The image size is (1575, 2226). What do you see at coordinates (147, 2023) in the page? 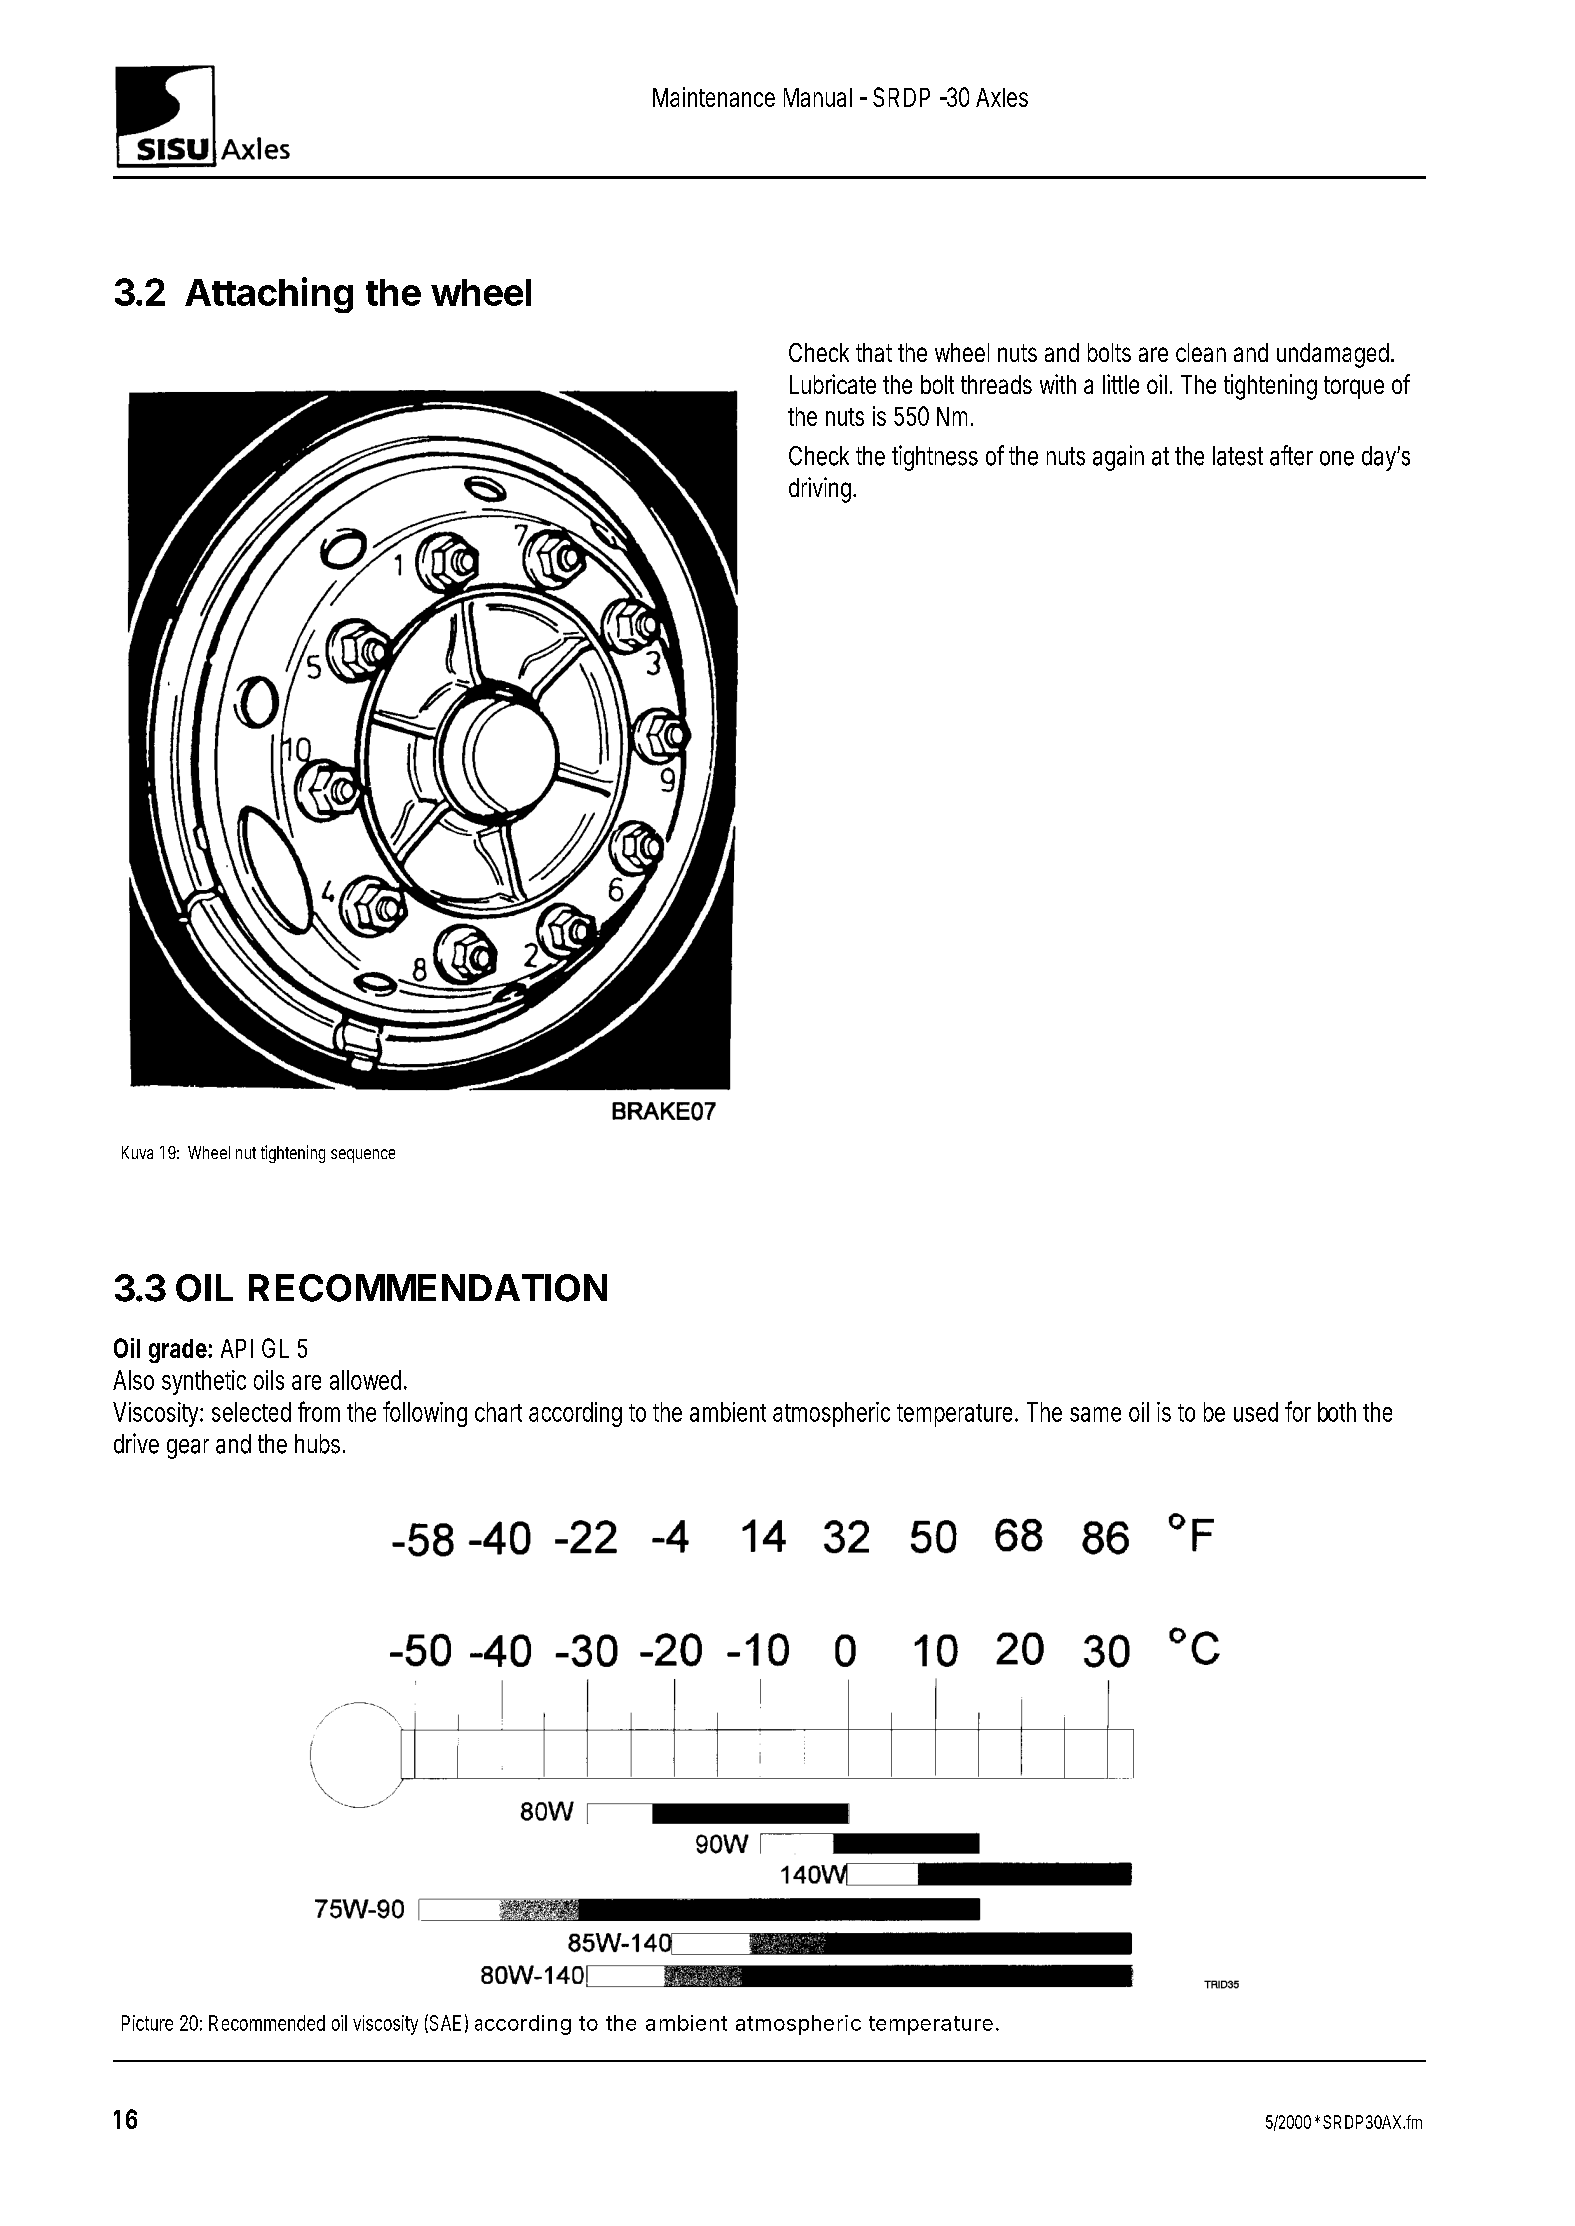
I see `Picture` at bounding box center [147, 2023].
